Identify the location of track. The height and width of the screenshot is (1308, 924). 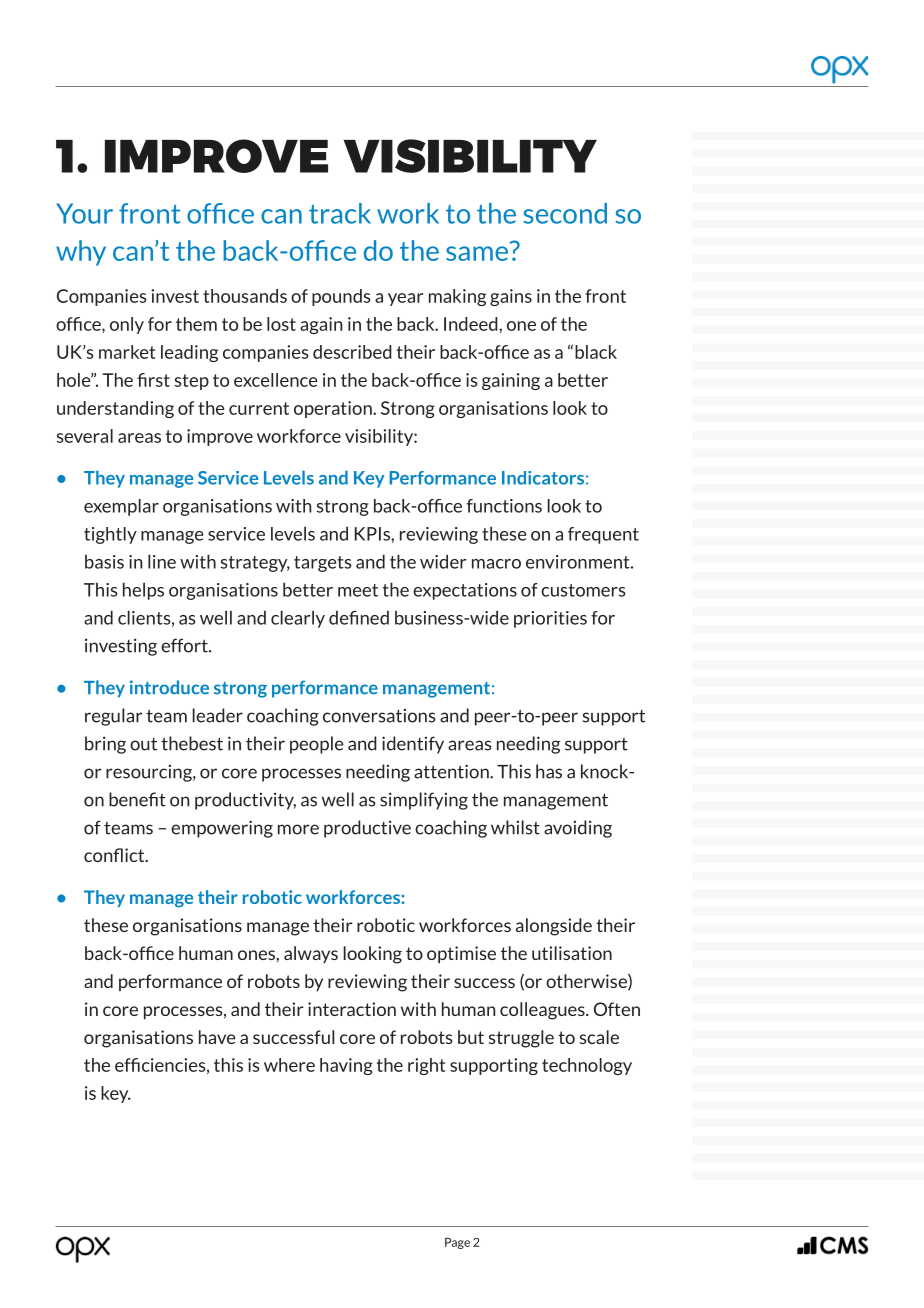
(340, 213).
